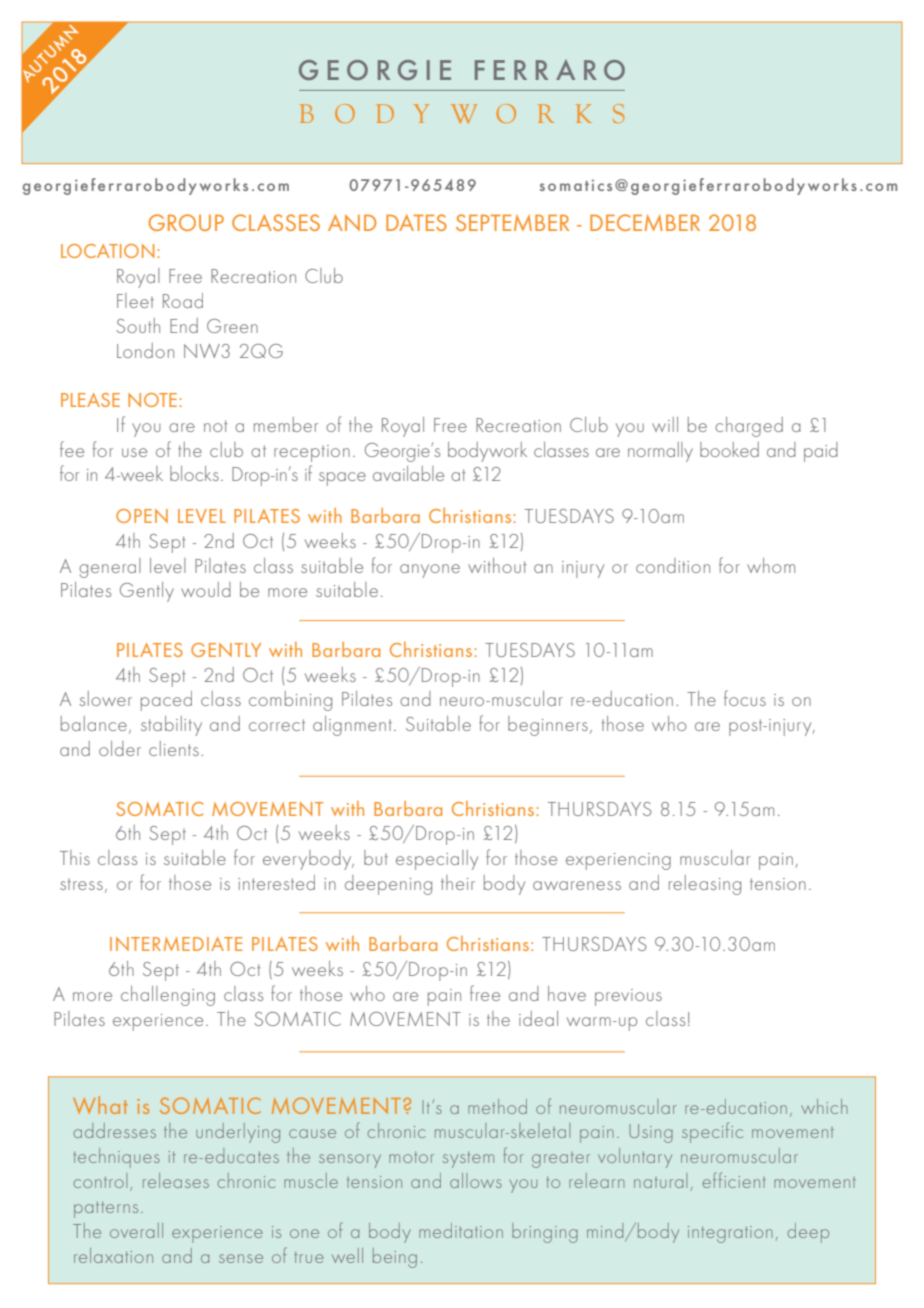 The height and width of the document is (1308, 924). I want to click on GROUP, so click(186, 222).
